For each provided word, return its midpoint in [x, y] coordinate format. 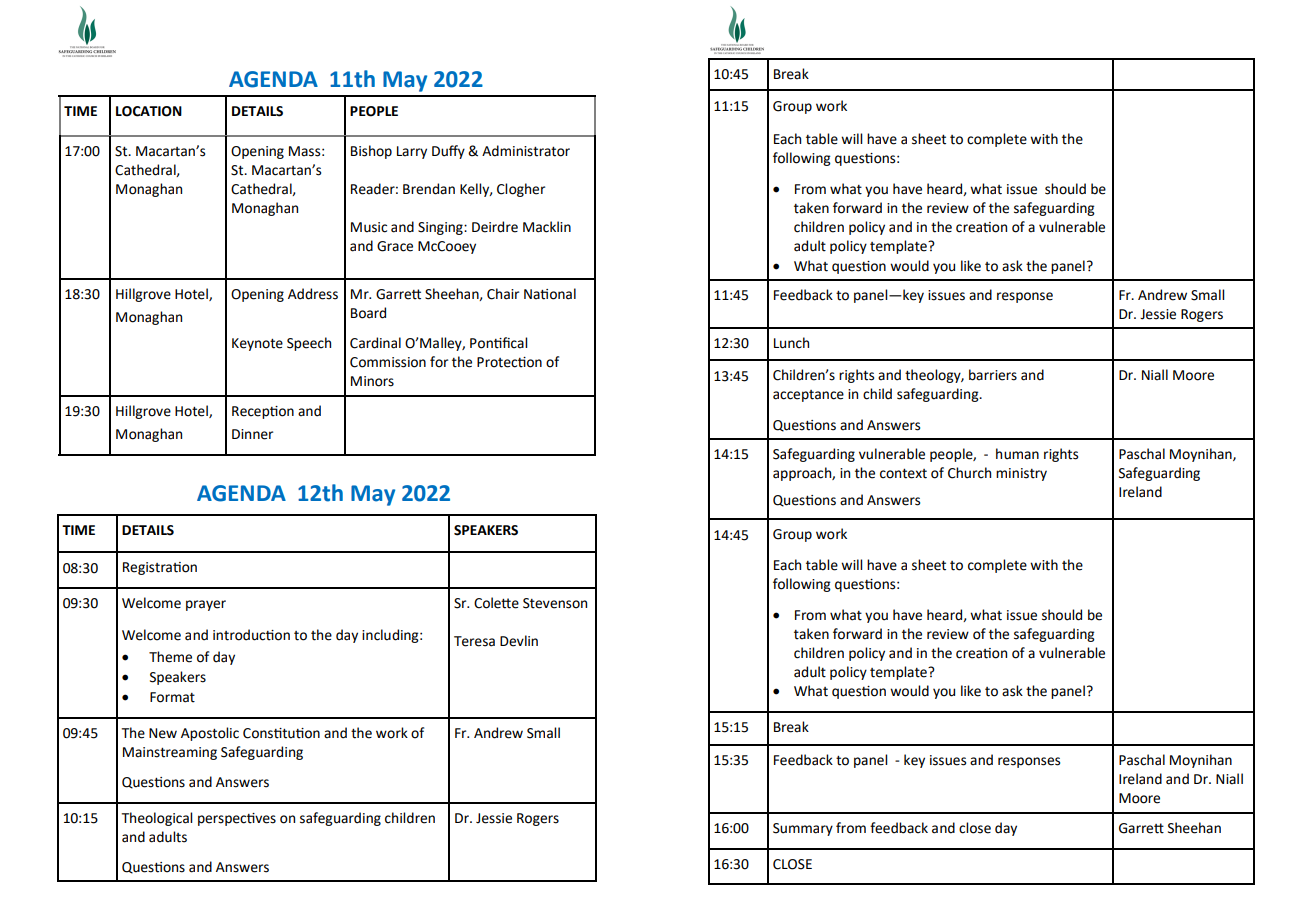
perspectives [237, 819]
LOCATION [149, 111]
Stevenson [555, 603]
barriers [993, 375]
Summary [803, 829]
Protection [509, 362]
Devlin [519, 641]
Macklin [547, 227]
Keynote [257, 344]
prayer [206, 605]
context [903, 473]
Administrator [526, 151]
